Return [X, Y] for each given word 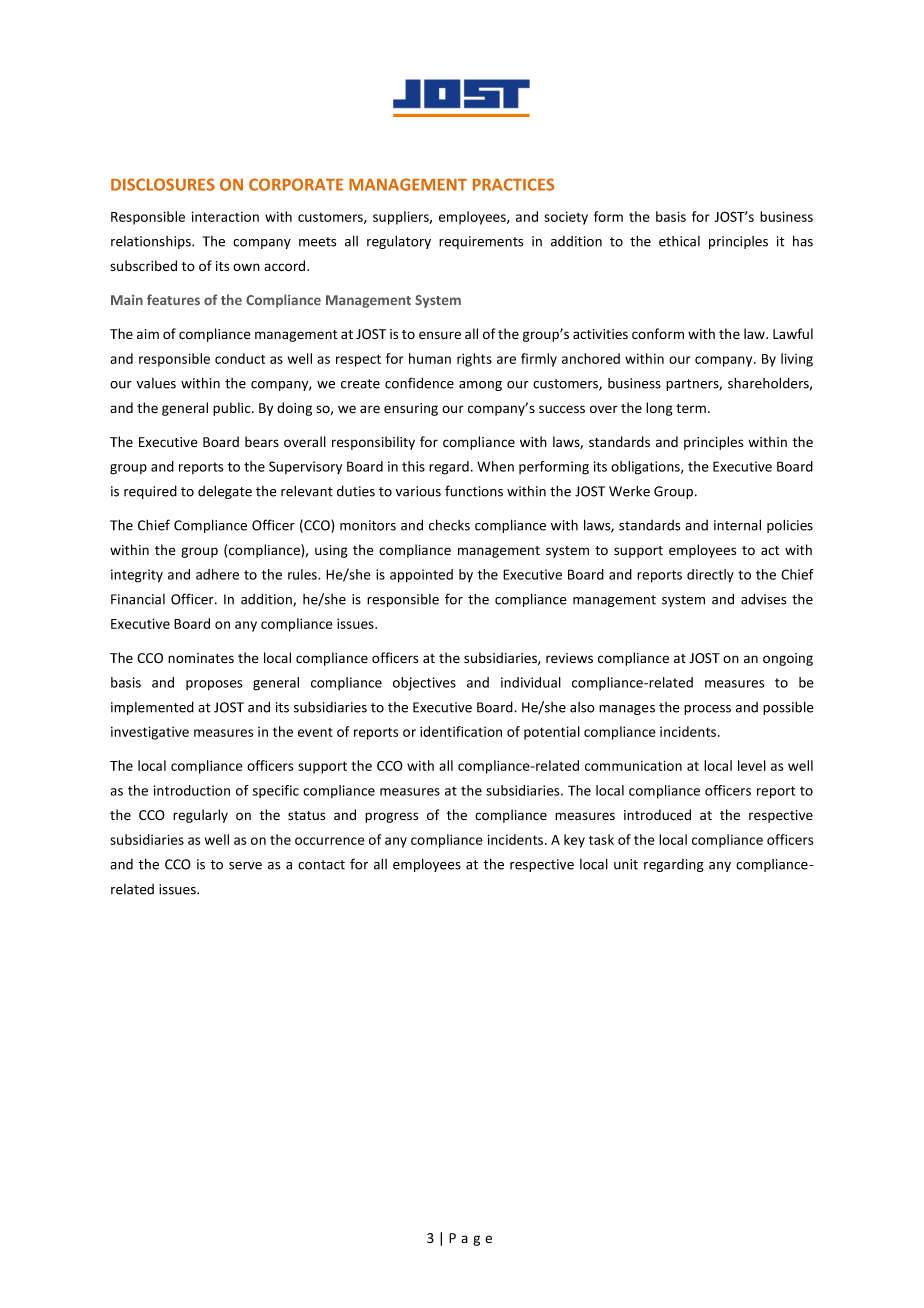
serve [245, 866]
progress [391, 817]
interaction [225, 216]
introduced [657, 815]
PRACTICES [513, 184]
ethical [679, 241]
